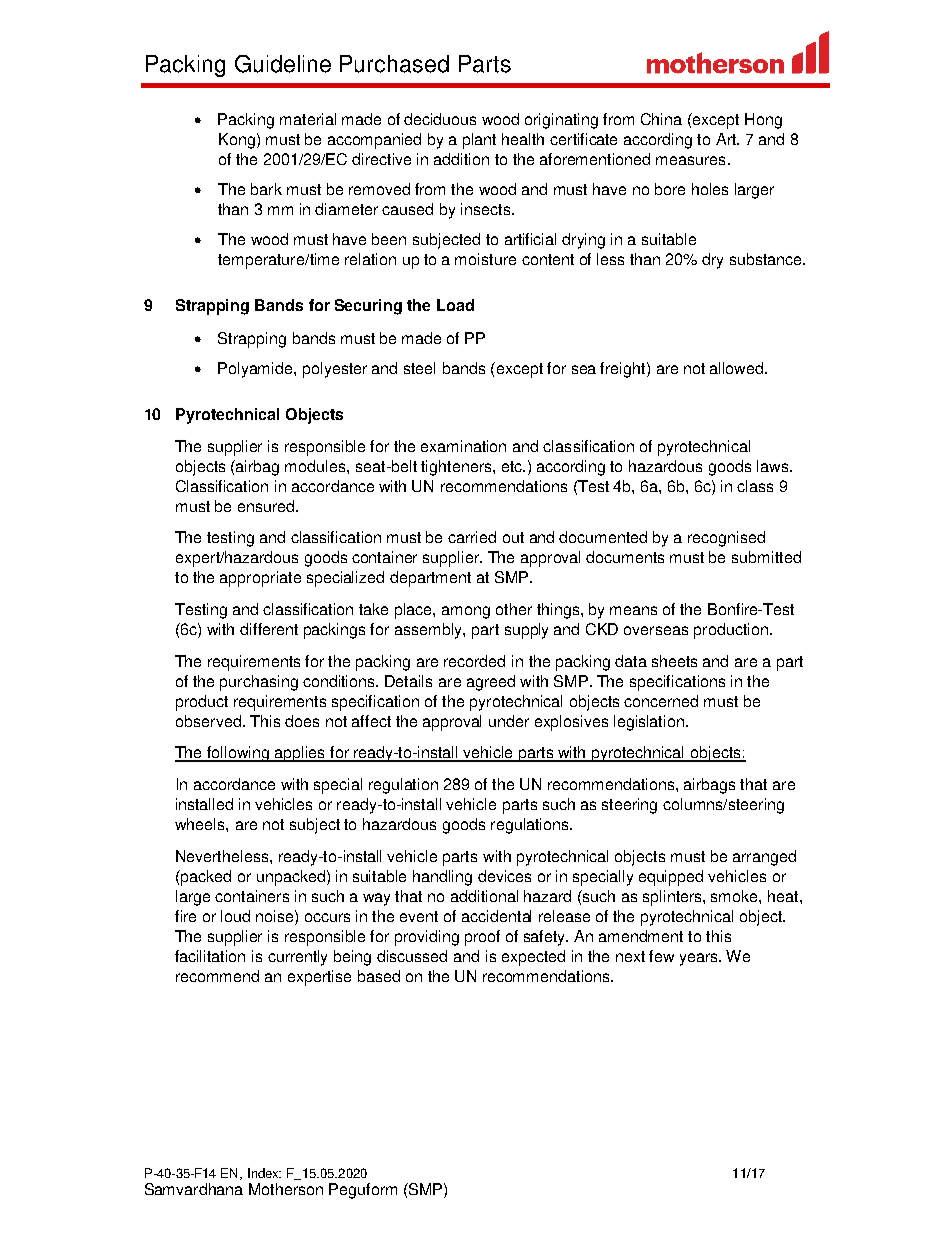 Image resolution: width=952 pixels, height=1233 pixels. I want to click on devices, so click(504, 876).
